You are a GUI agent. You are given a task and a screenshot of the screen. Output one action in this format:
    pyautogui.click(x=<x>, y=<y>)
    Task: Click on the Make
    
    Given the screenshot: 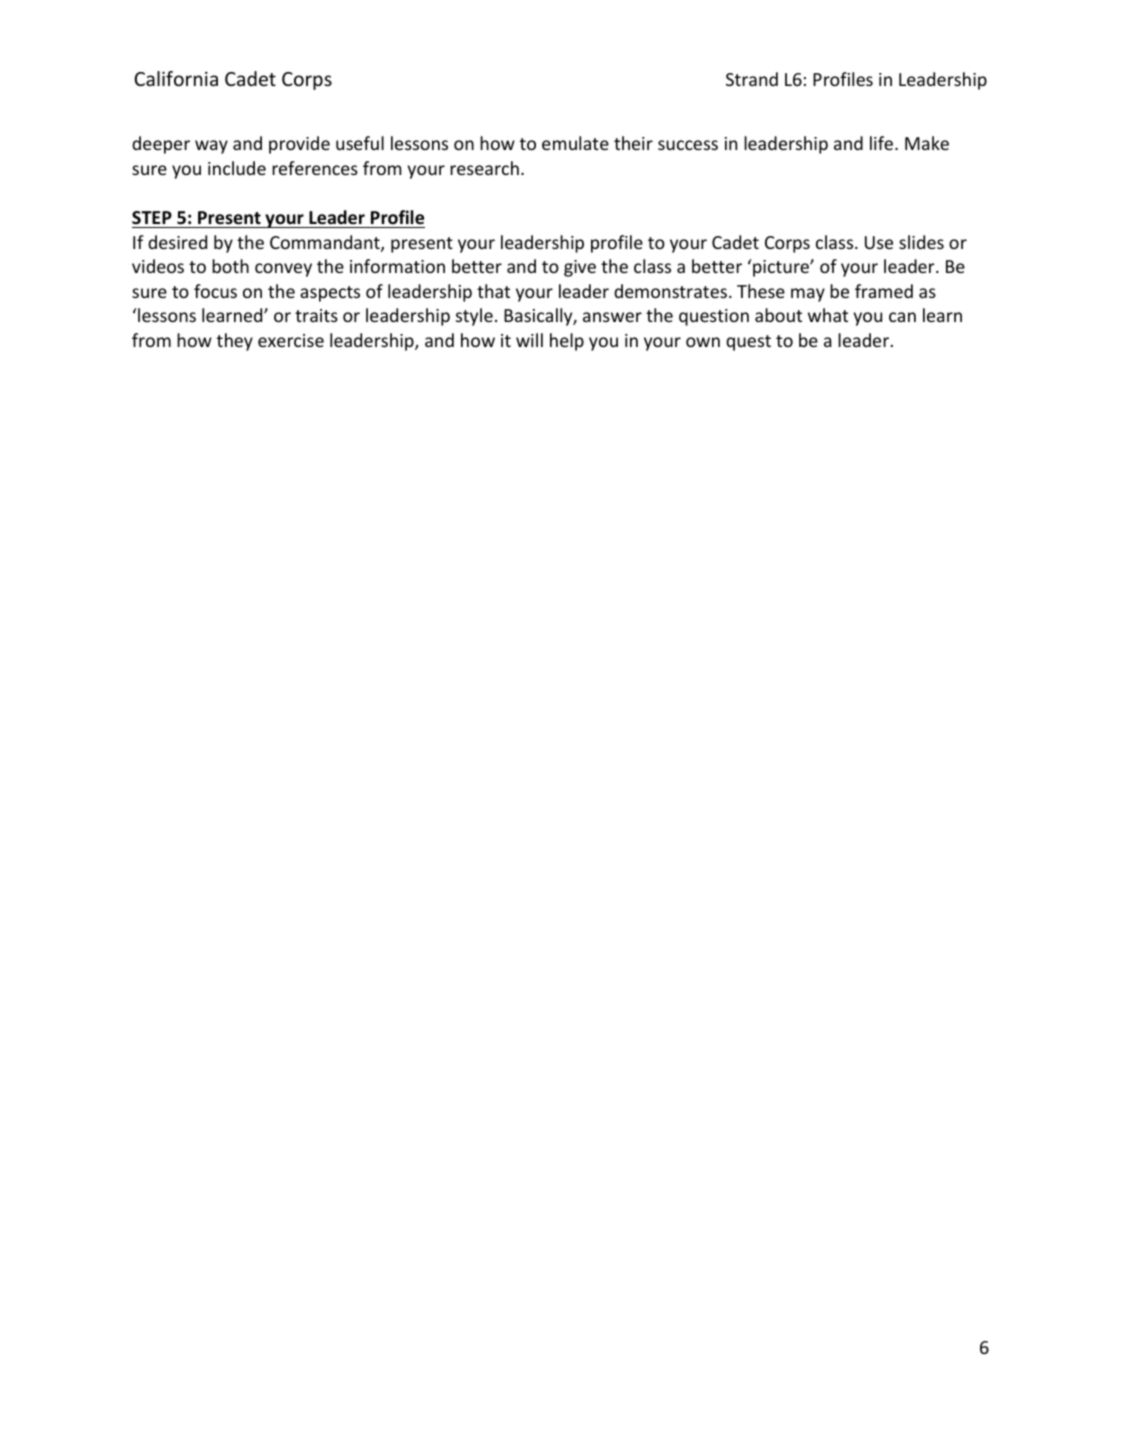 What is the action you would take?
    pyautogui.click(x=927, y=143)
